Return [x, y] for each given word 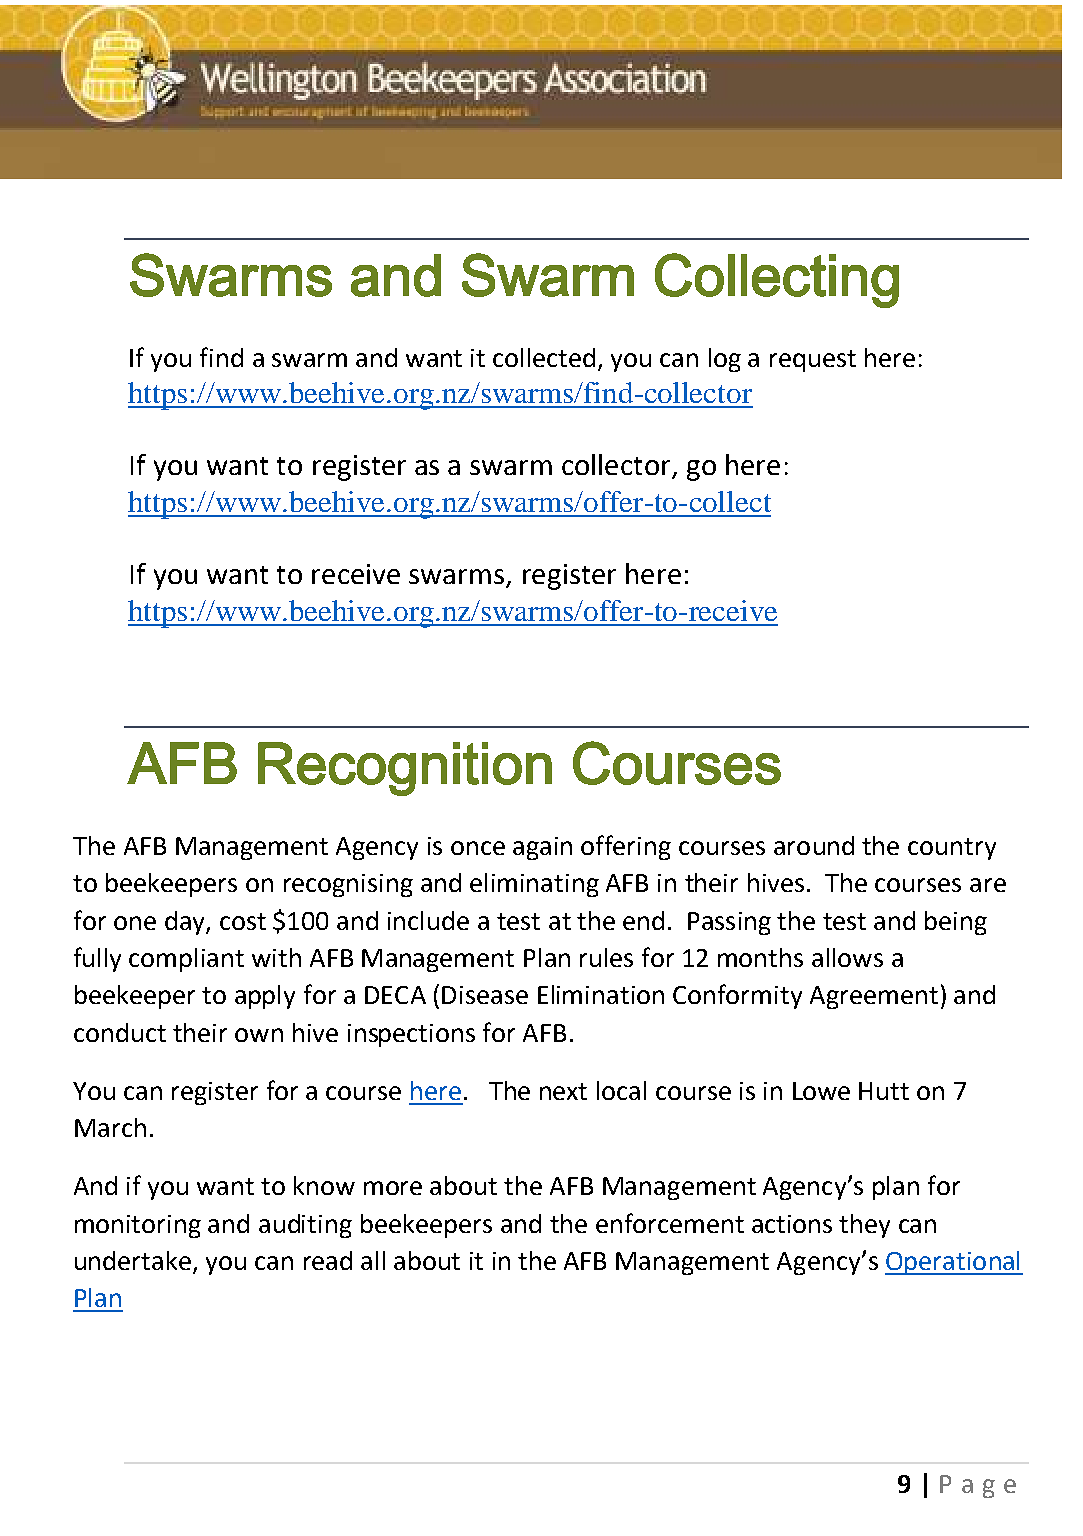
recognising [348, 885]
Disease [485, 995]
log [725, 360]
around [814, 845]
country [952, 849]
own [259, 1035]
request [813, 361]
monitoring [138, 1226]
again [542, 848]
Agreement [874, 997]
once [478, 848]
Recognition [405, 769]
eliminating [534, 885]
